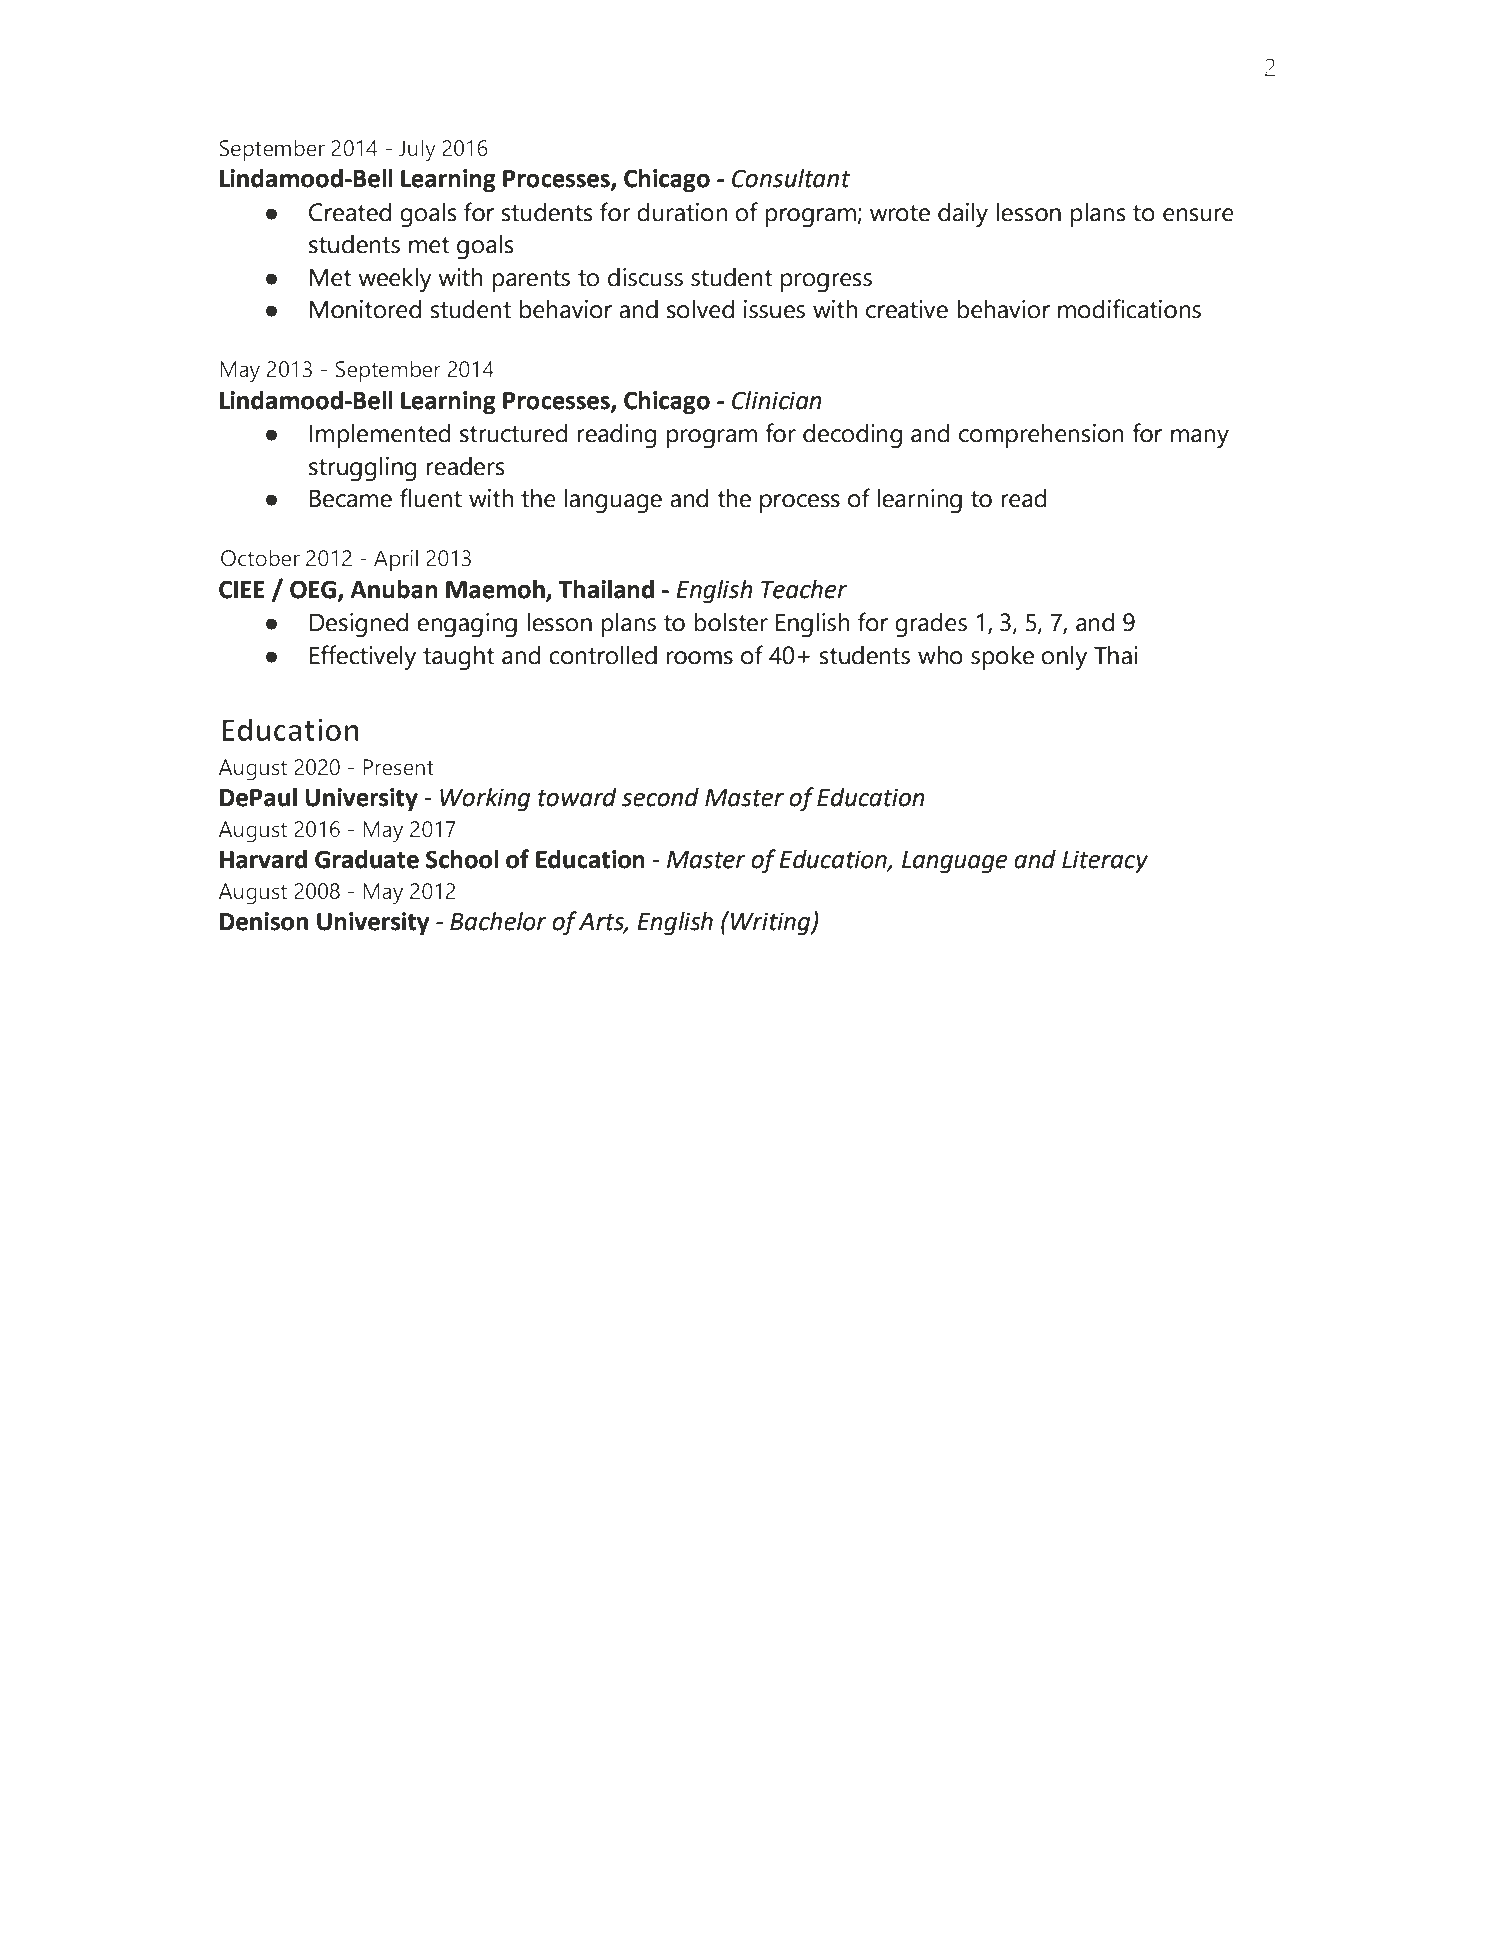  I want to click on Consultant, so click(791, 178).
